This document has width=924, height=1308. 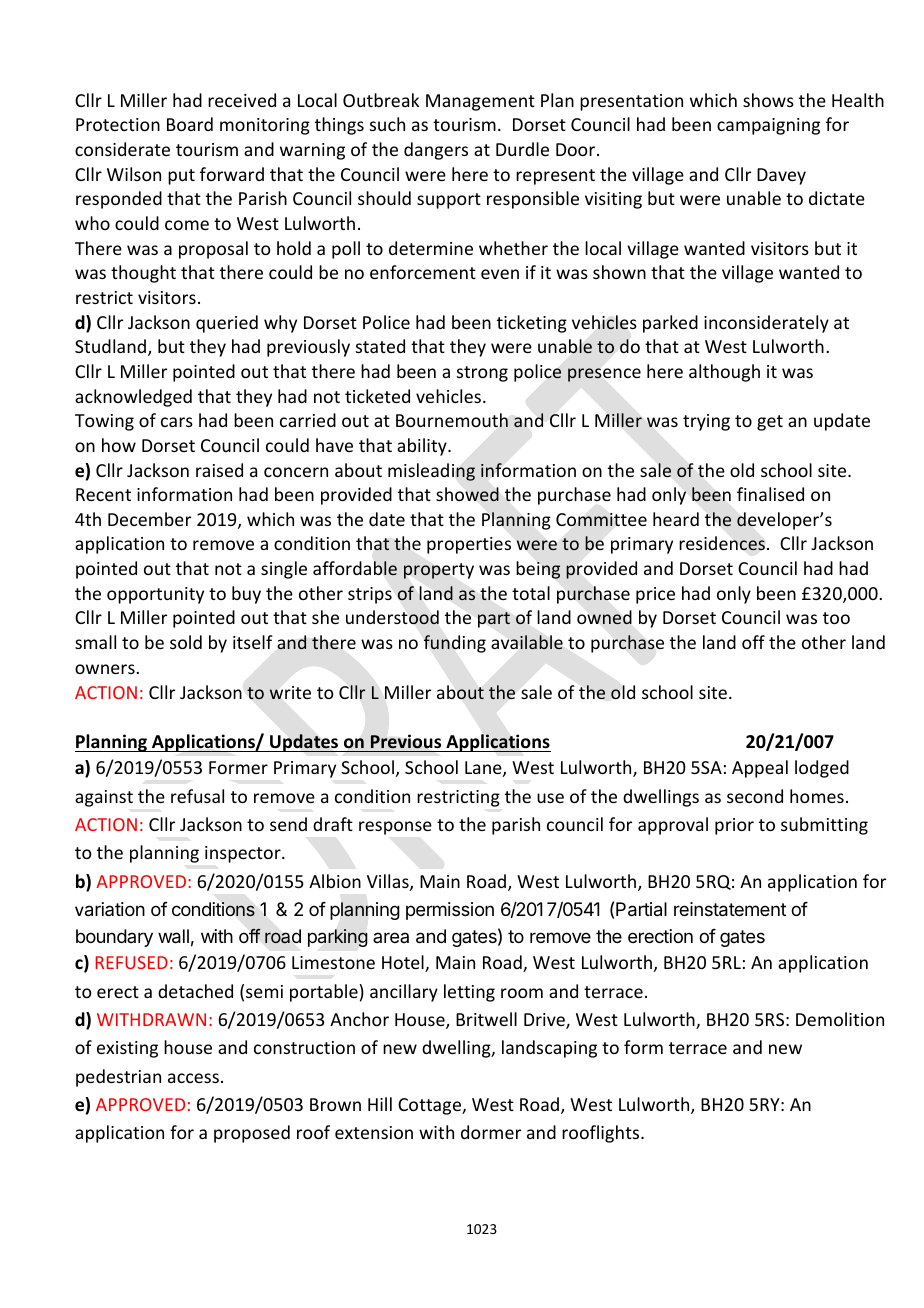 What do you see at coordinates (455, 644) in the document?
I see `funding` at bounding box center [455, 644].
